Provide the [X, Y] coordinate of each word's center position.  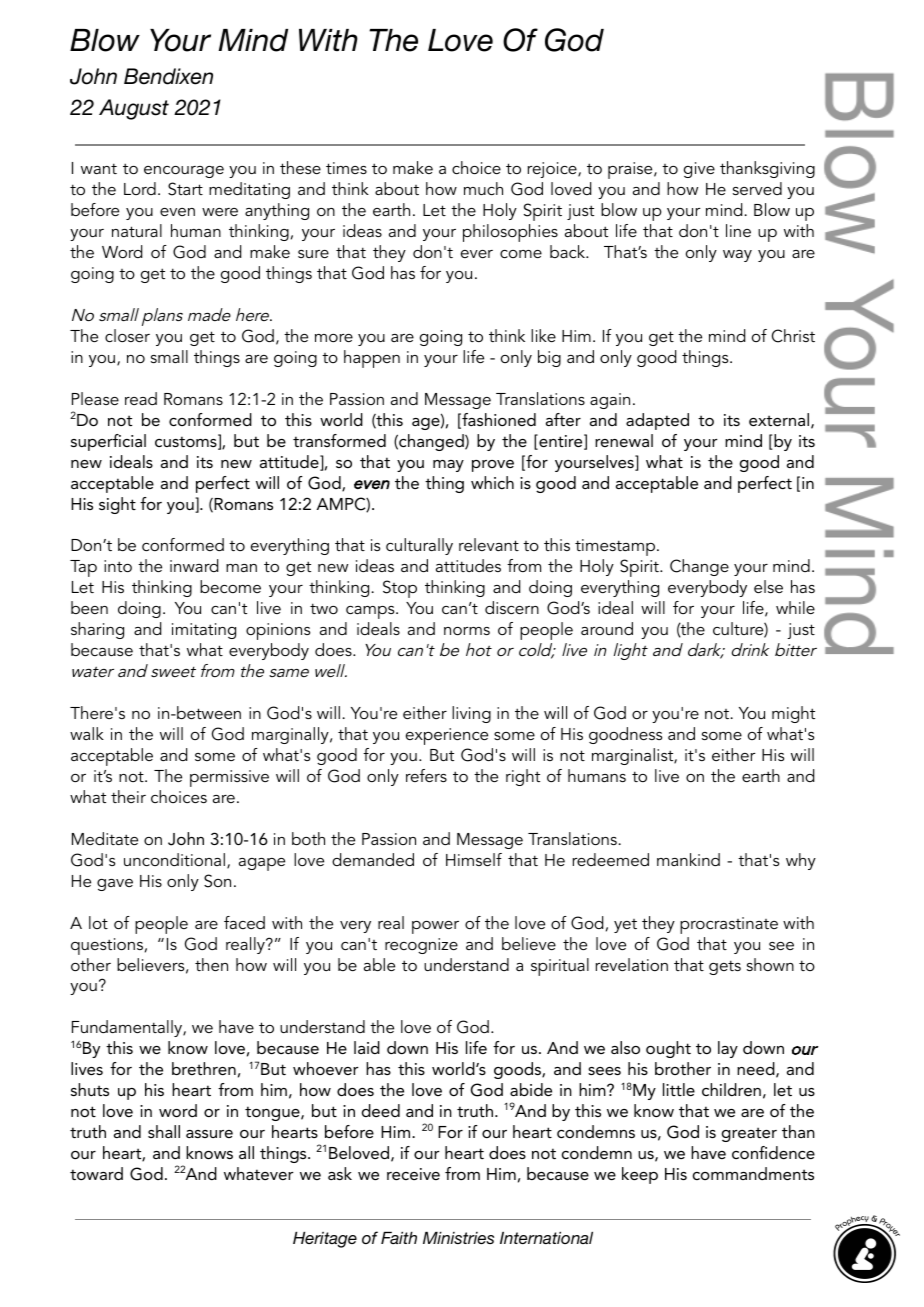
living [471, 714]
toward [96, 1173]
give [699, 170]
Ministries [458, 1238]
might [793, 714]
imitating [204, 631]
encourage [184, 172]
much [483, 188]
